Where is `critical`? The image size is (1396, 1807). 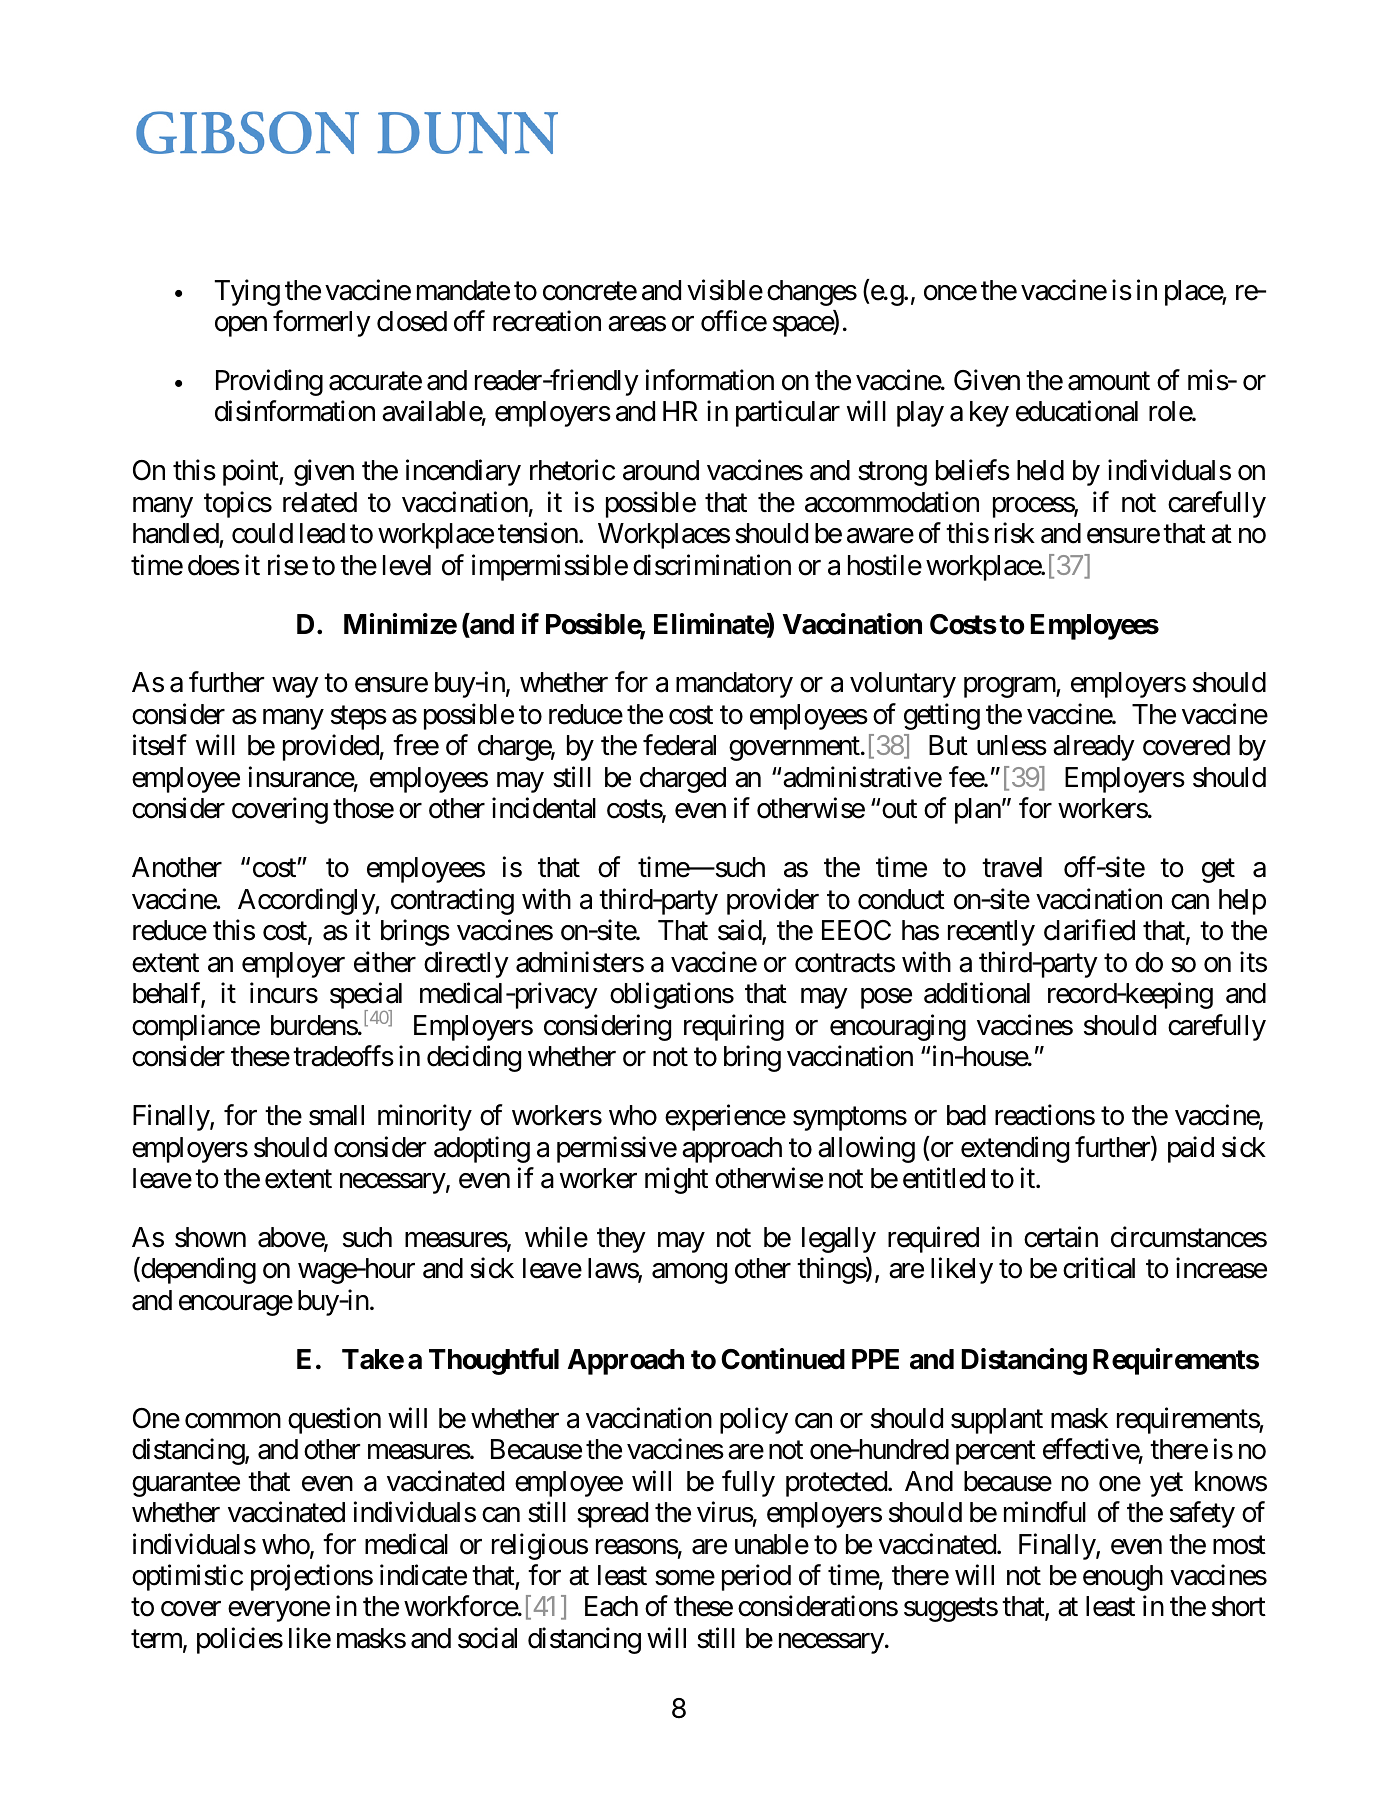
critical is located at coordinates (1099, 1268).
